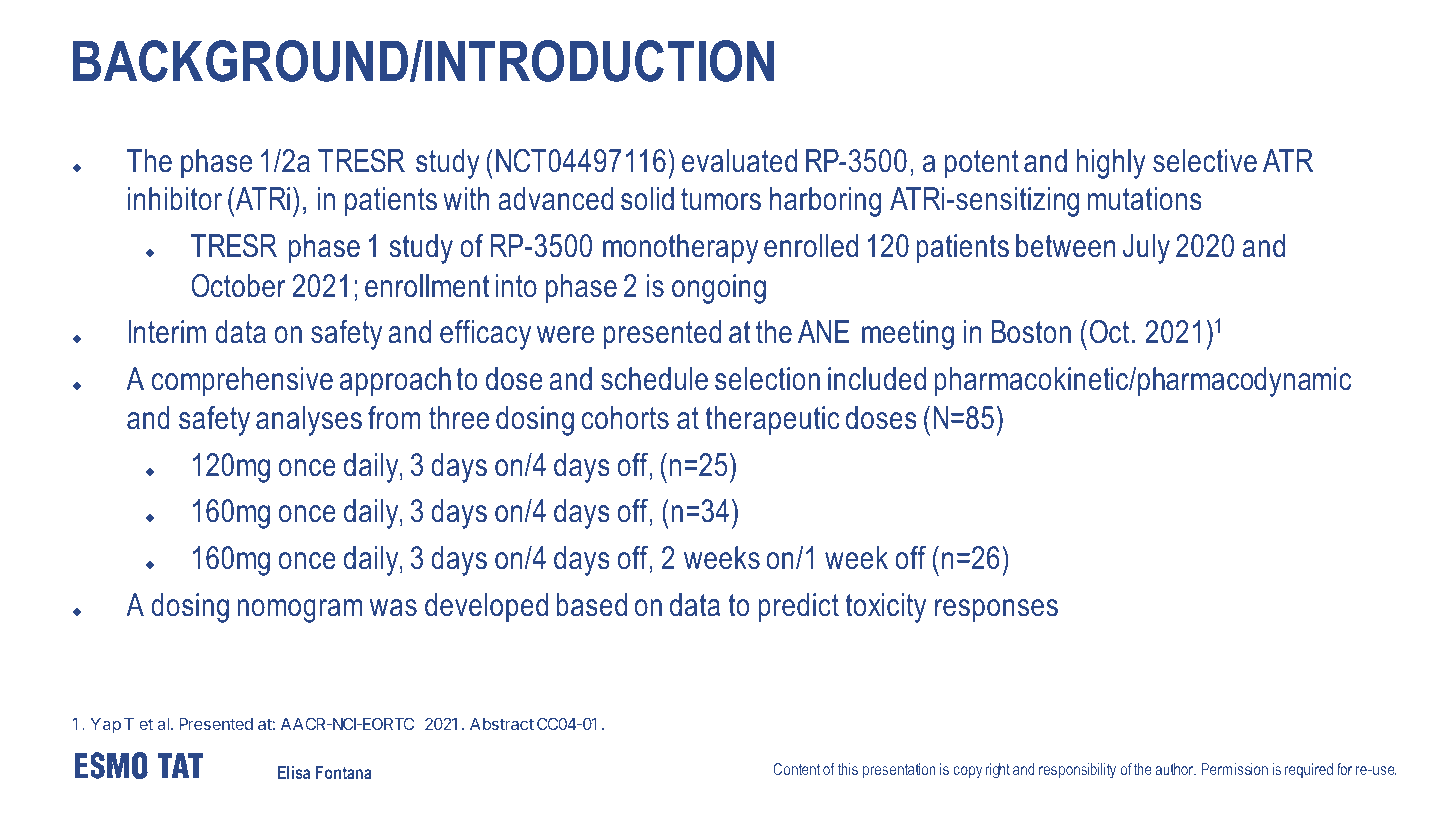  What do you see at coordinates (1031, 332) in the document?
I see `Boston` at bounding box center [1031, 332].
